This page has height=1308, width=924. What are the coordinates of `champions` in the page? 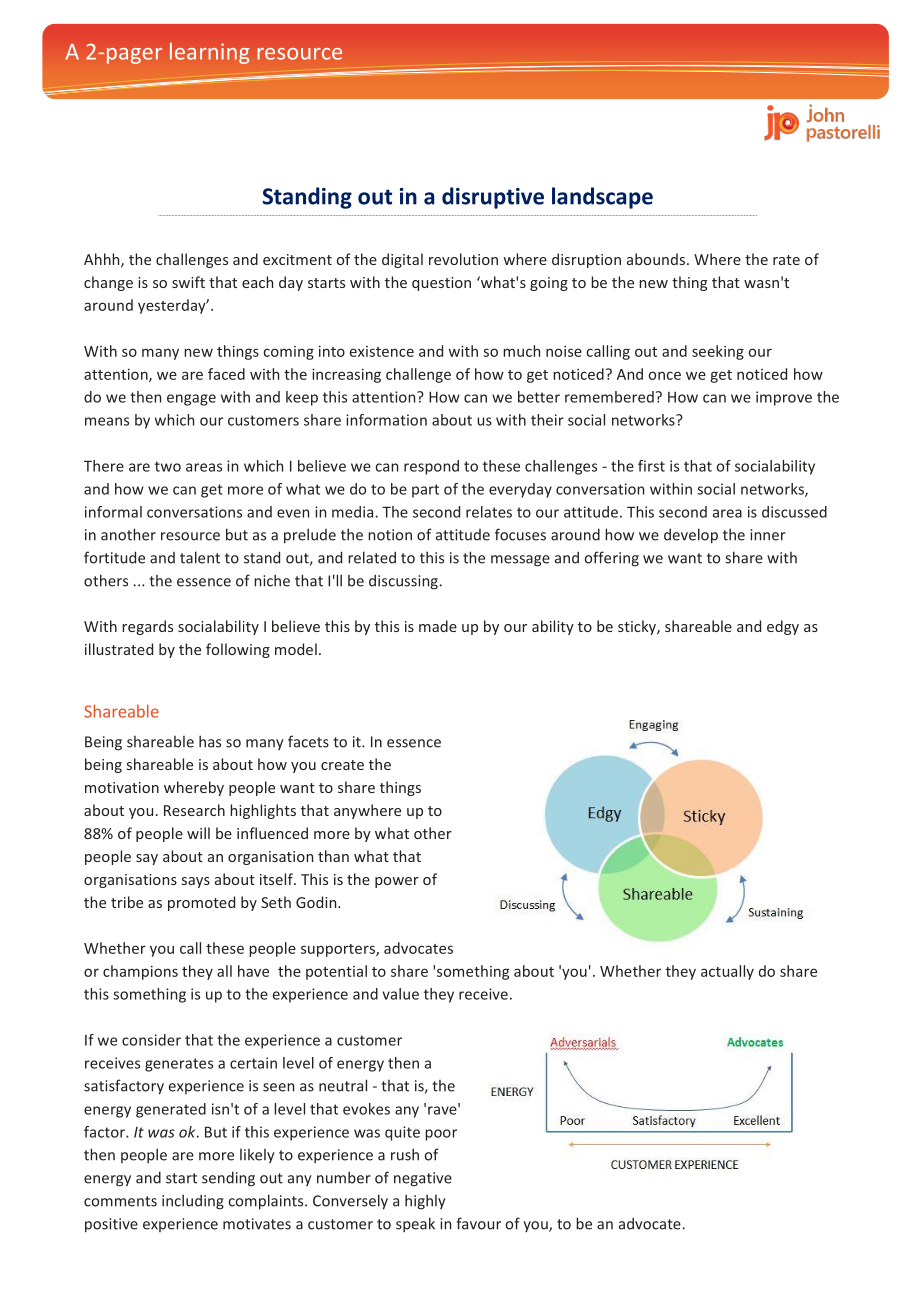 It's located at (140, 972).
